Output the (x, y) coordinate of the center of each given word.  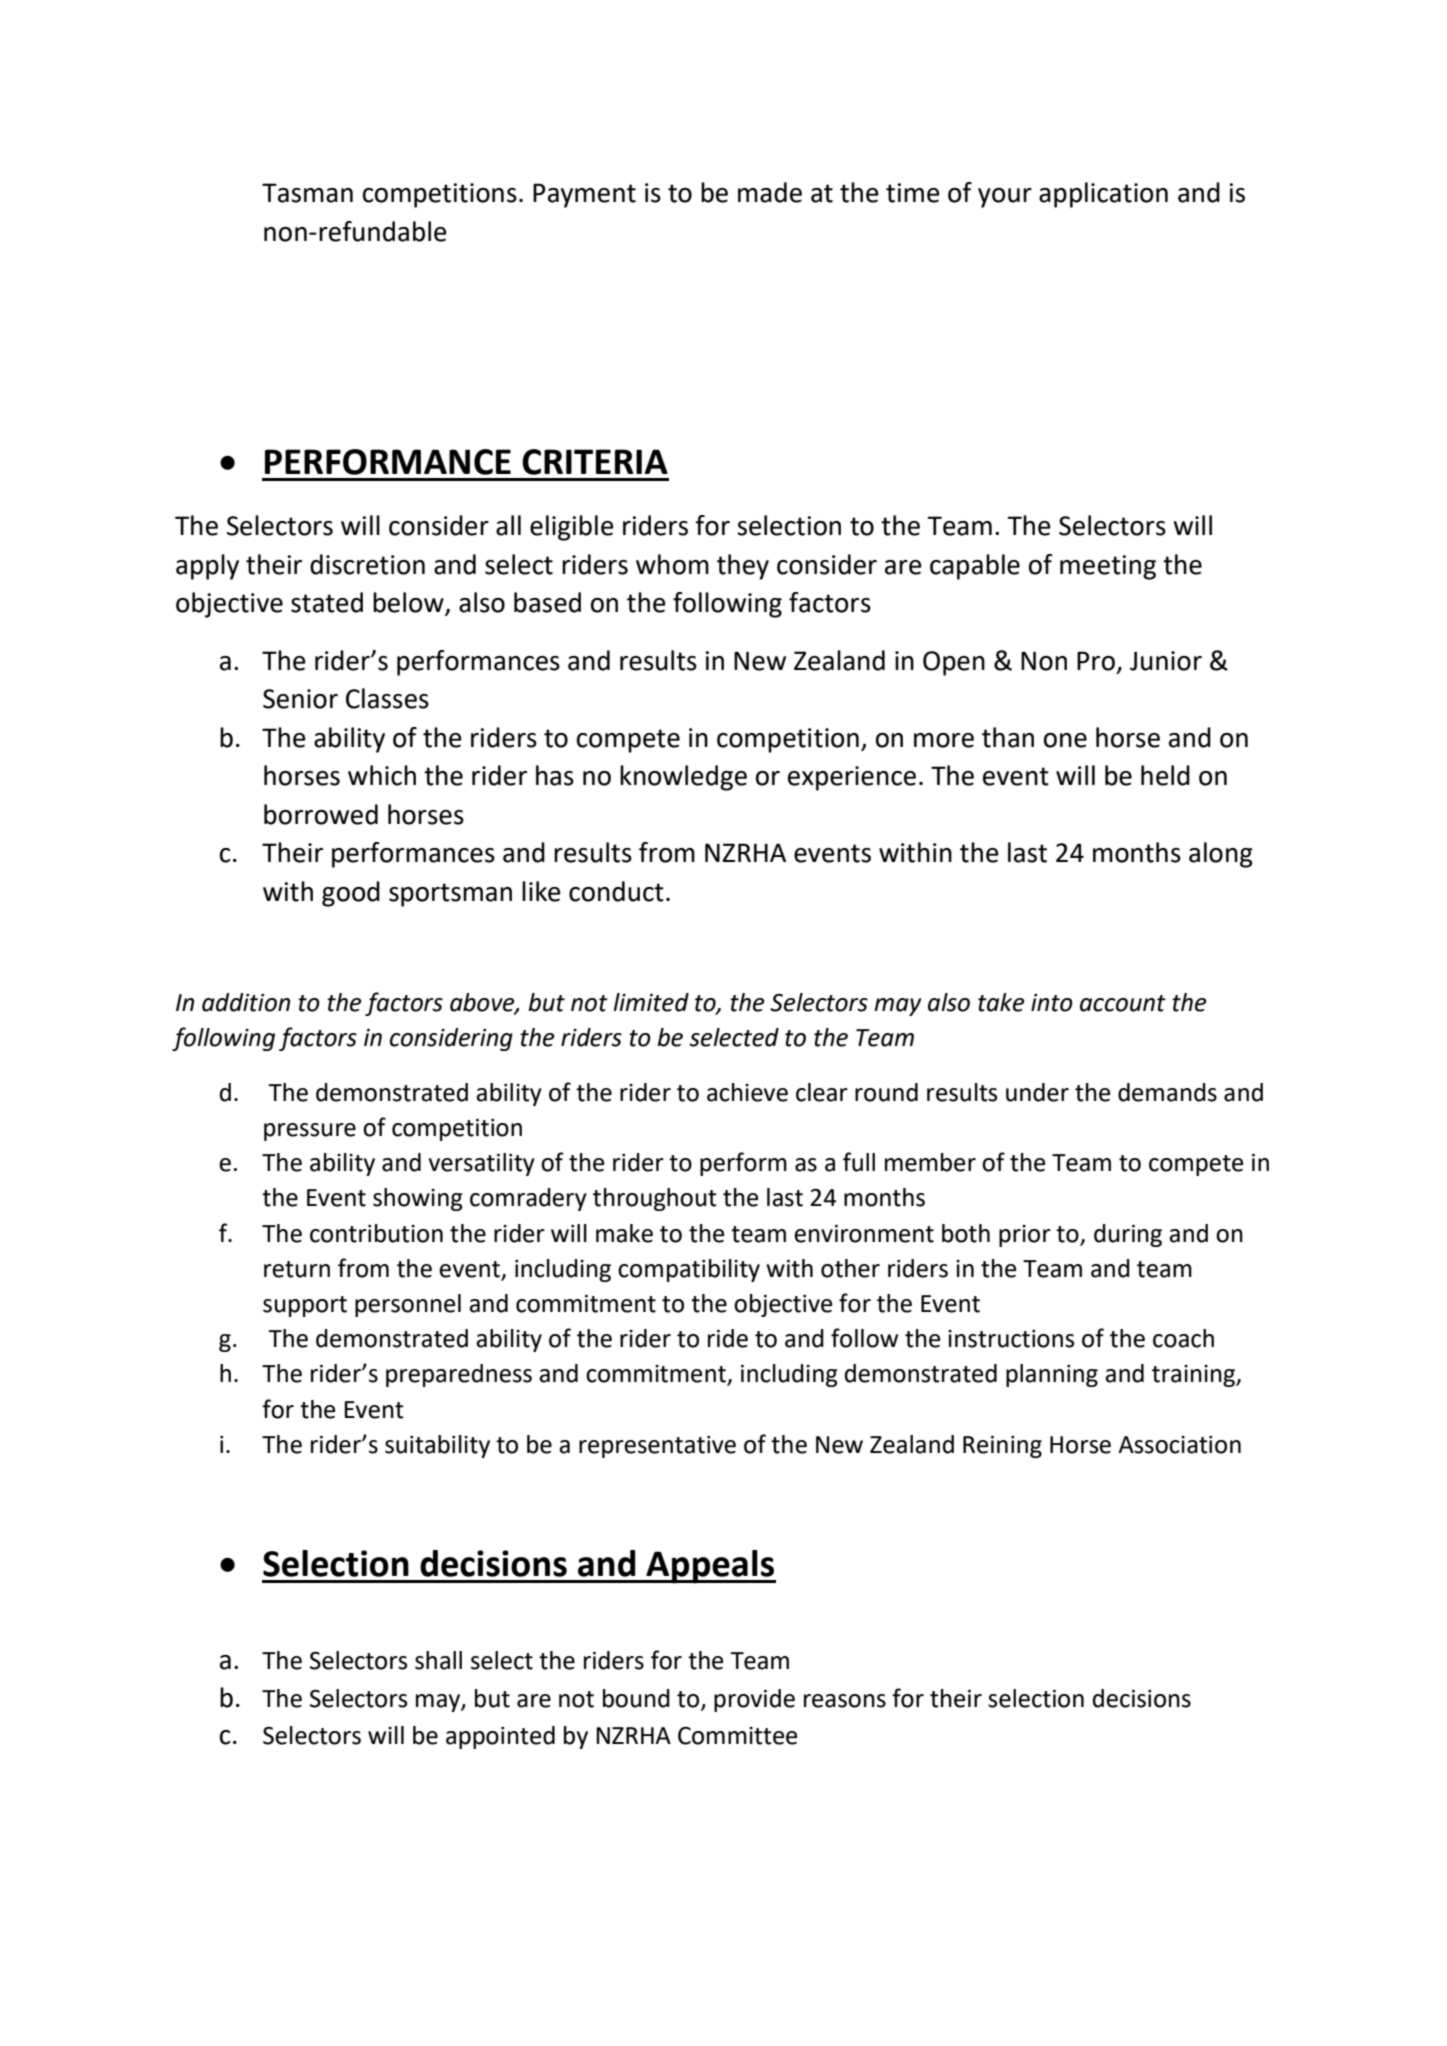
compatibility (689, 1270)
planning (1052, 1375)
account (1123, 1003)
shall (438, 1660)
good (351, 894)
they (743, 567)
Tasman (307, 193)
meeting (1108, 567)
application (1103, 195)
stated (327, 602)
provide (754, 1700)
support (305, 1306)
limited (651, 1002)
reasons (845, 1701)
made (770, 192)
